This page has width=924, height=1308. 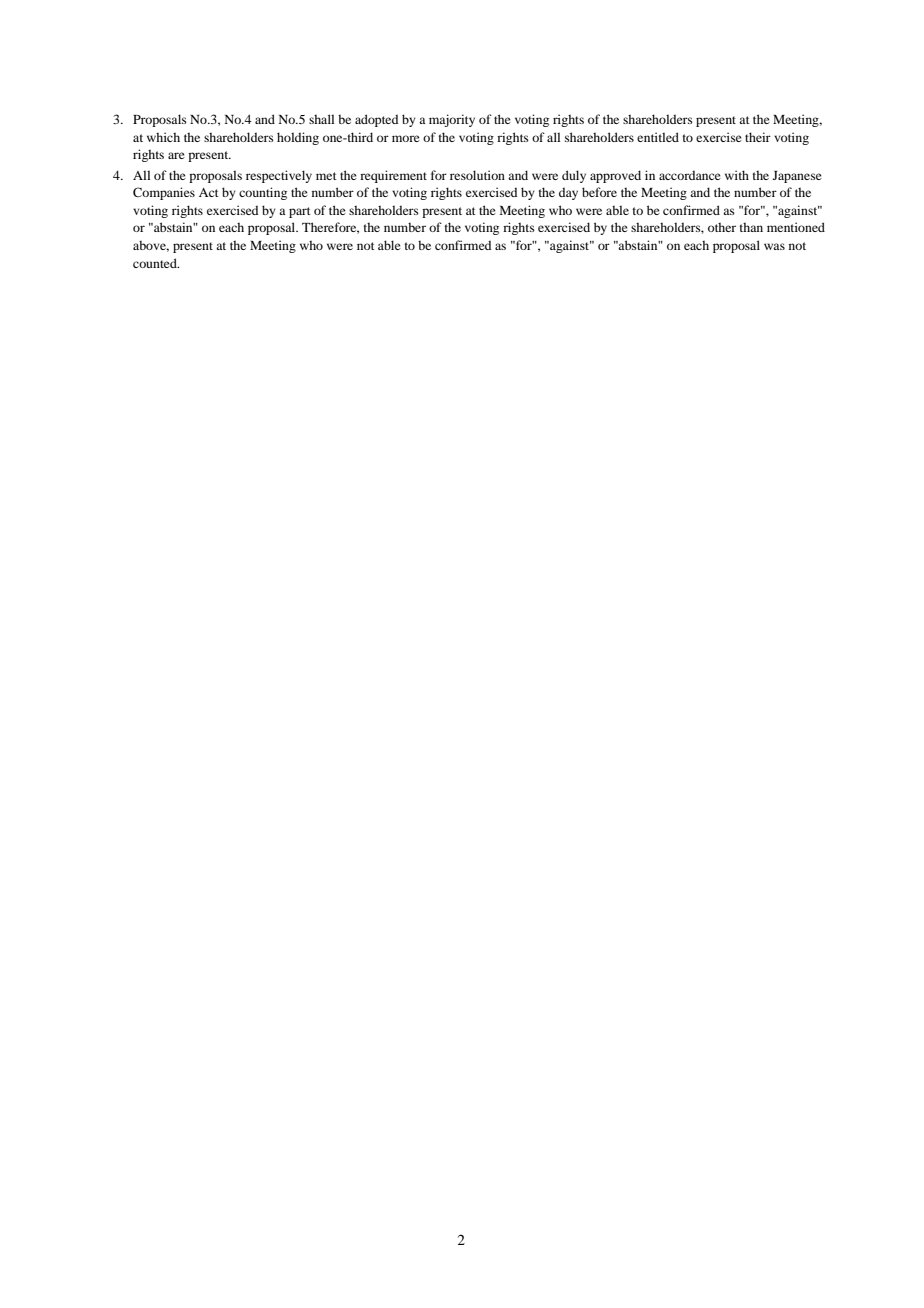 I want to click on day, so click(x=568, y=193).
